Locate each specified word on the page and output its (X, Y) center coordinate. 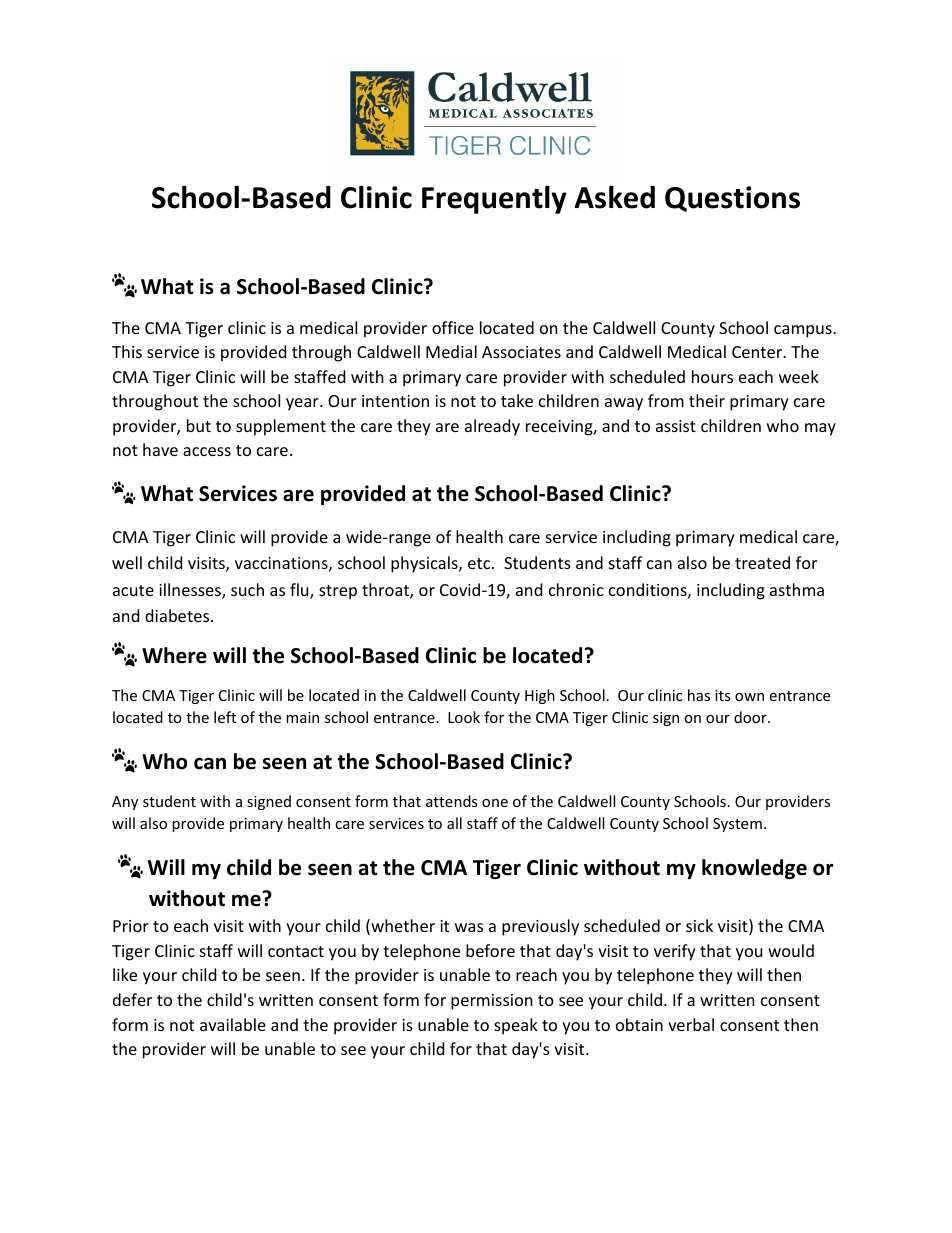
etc (480, 563)
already (492, 427)
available (233, 1024)
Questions (732, 199)
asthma (797, 589)
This (127, 351)
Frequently (494, 199)
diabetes (178, 615)
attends (452, 801)
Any (125, 803)
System (737, 825)
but (199, 425)
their (707, 400)
